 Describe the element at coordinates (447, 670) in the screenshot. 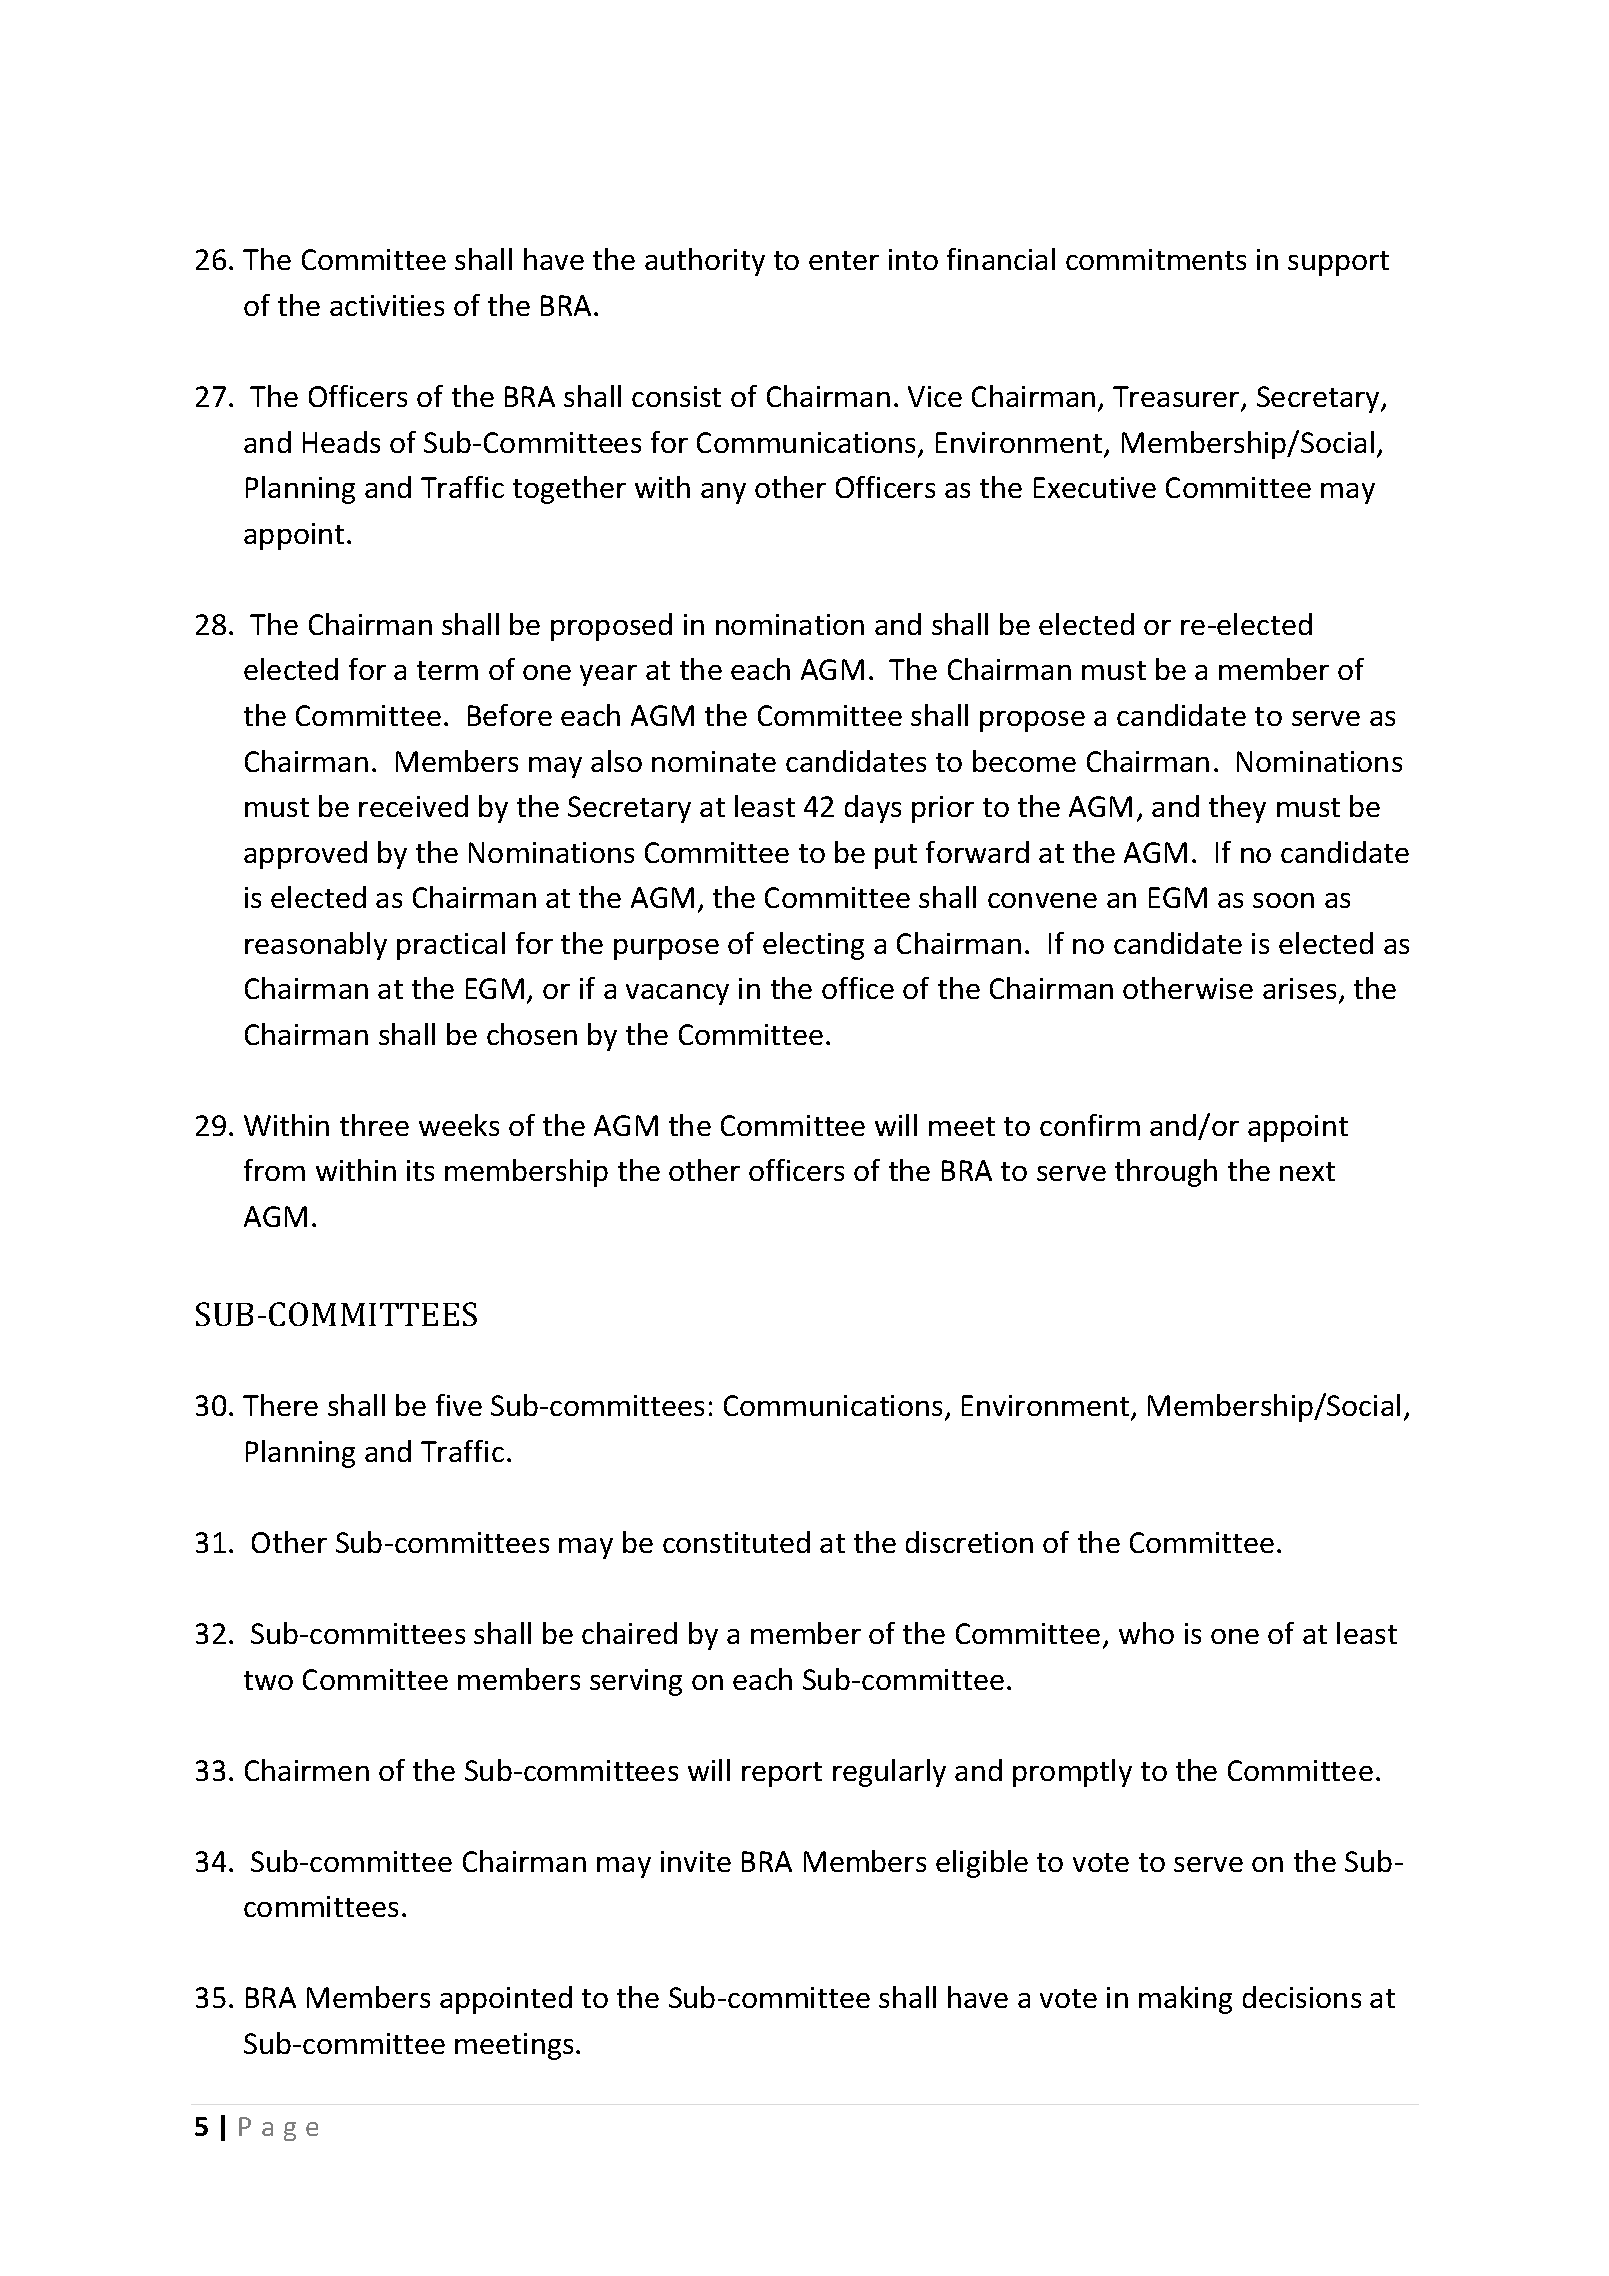

I see `term` at that location.
